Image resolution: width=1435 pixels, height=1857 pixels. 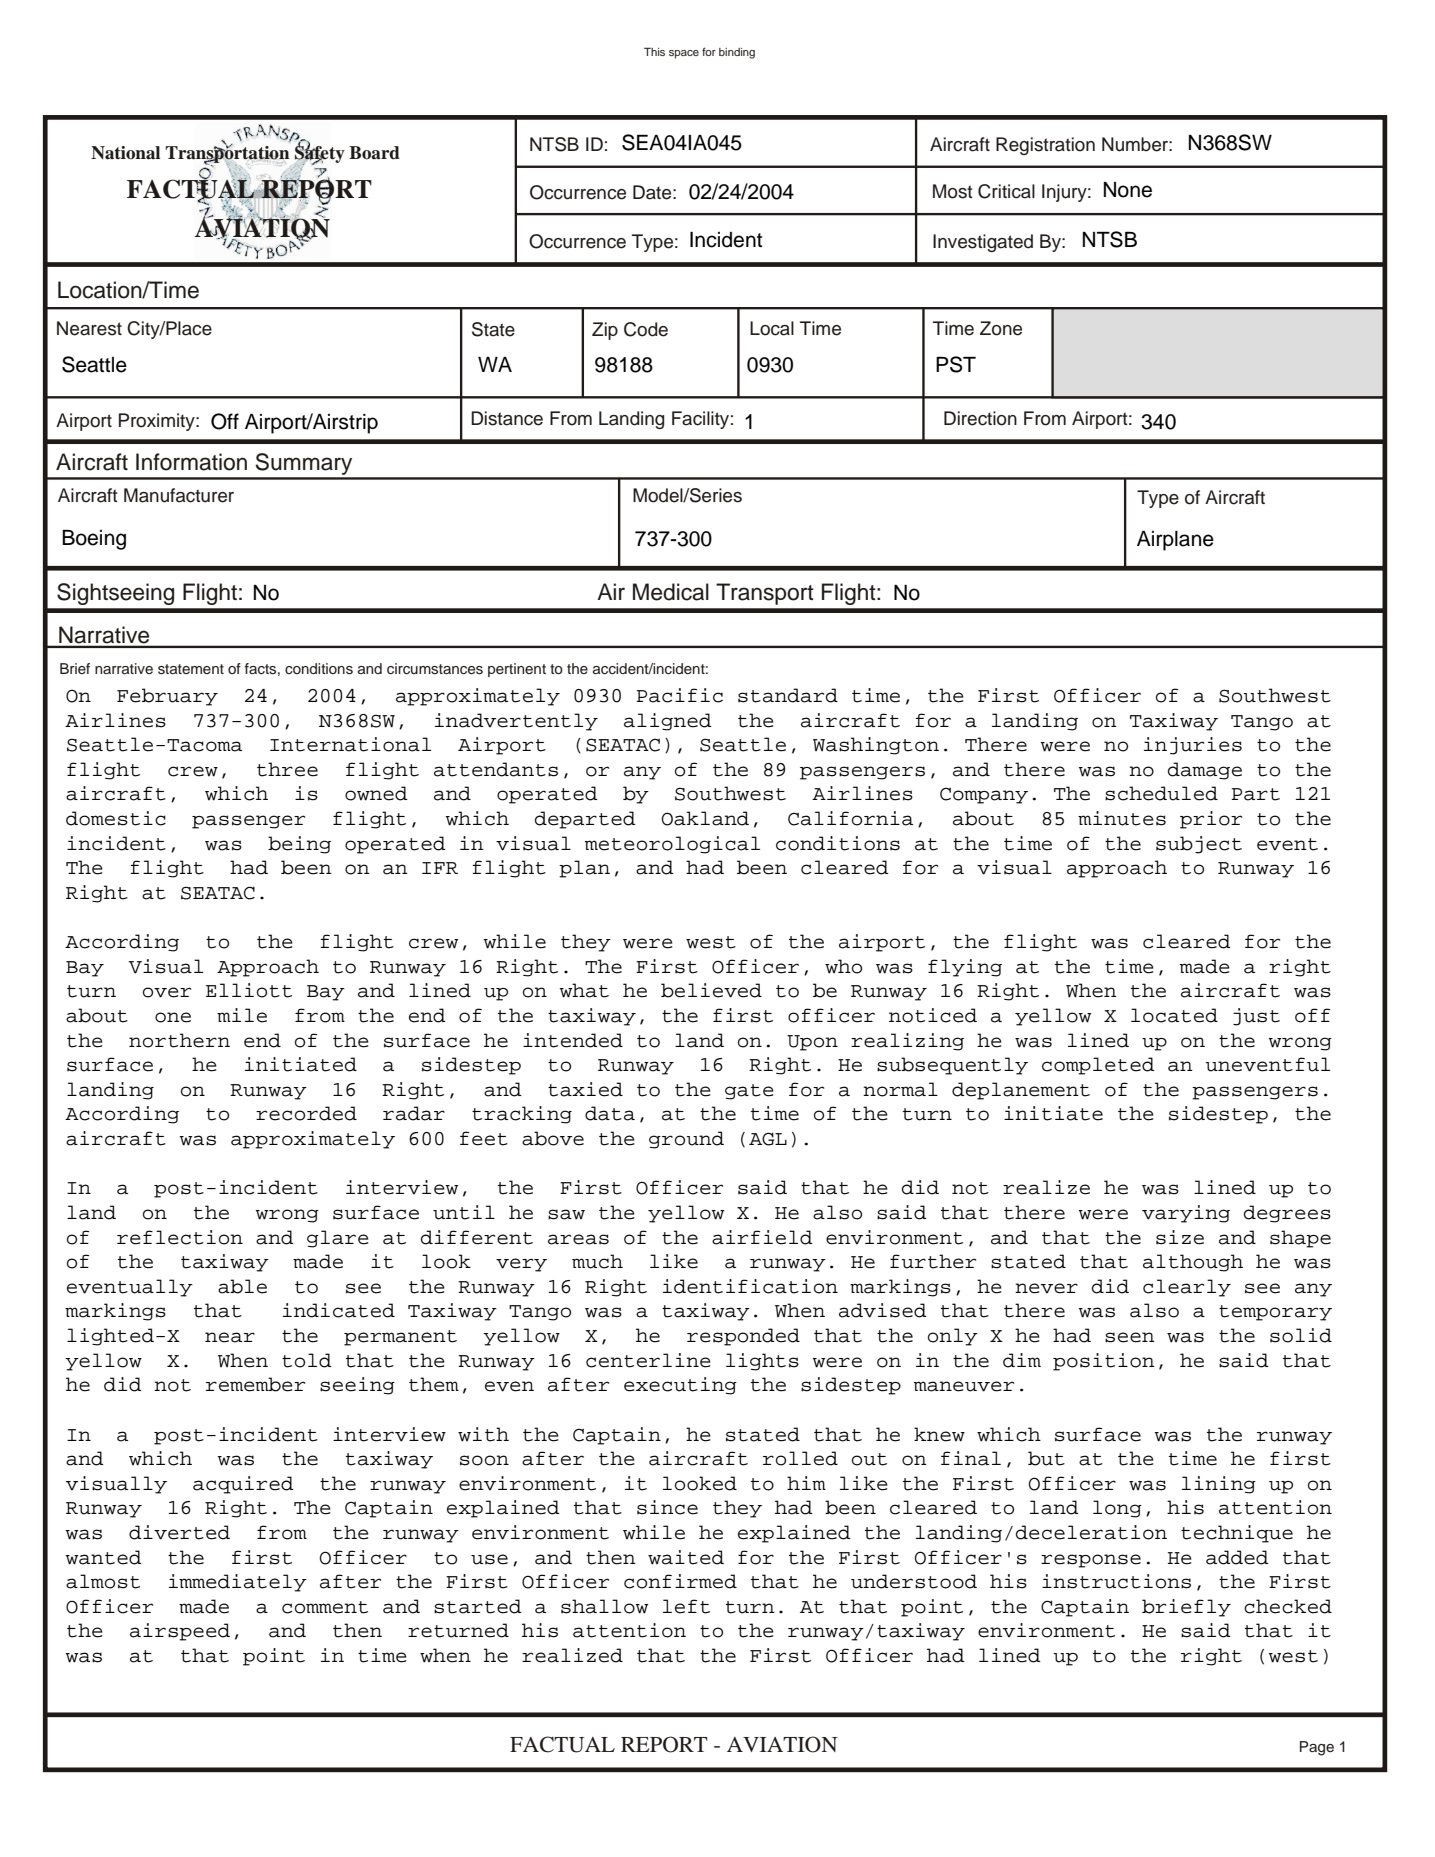 I want to click on space, so click(x=684, y=54).
